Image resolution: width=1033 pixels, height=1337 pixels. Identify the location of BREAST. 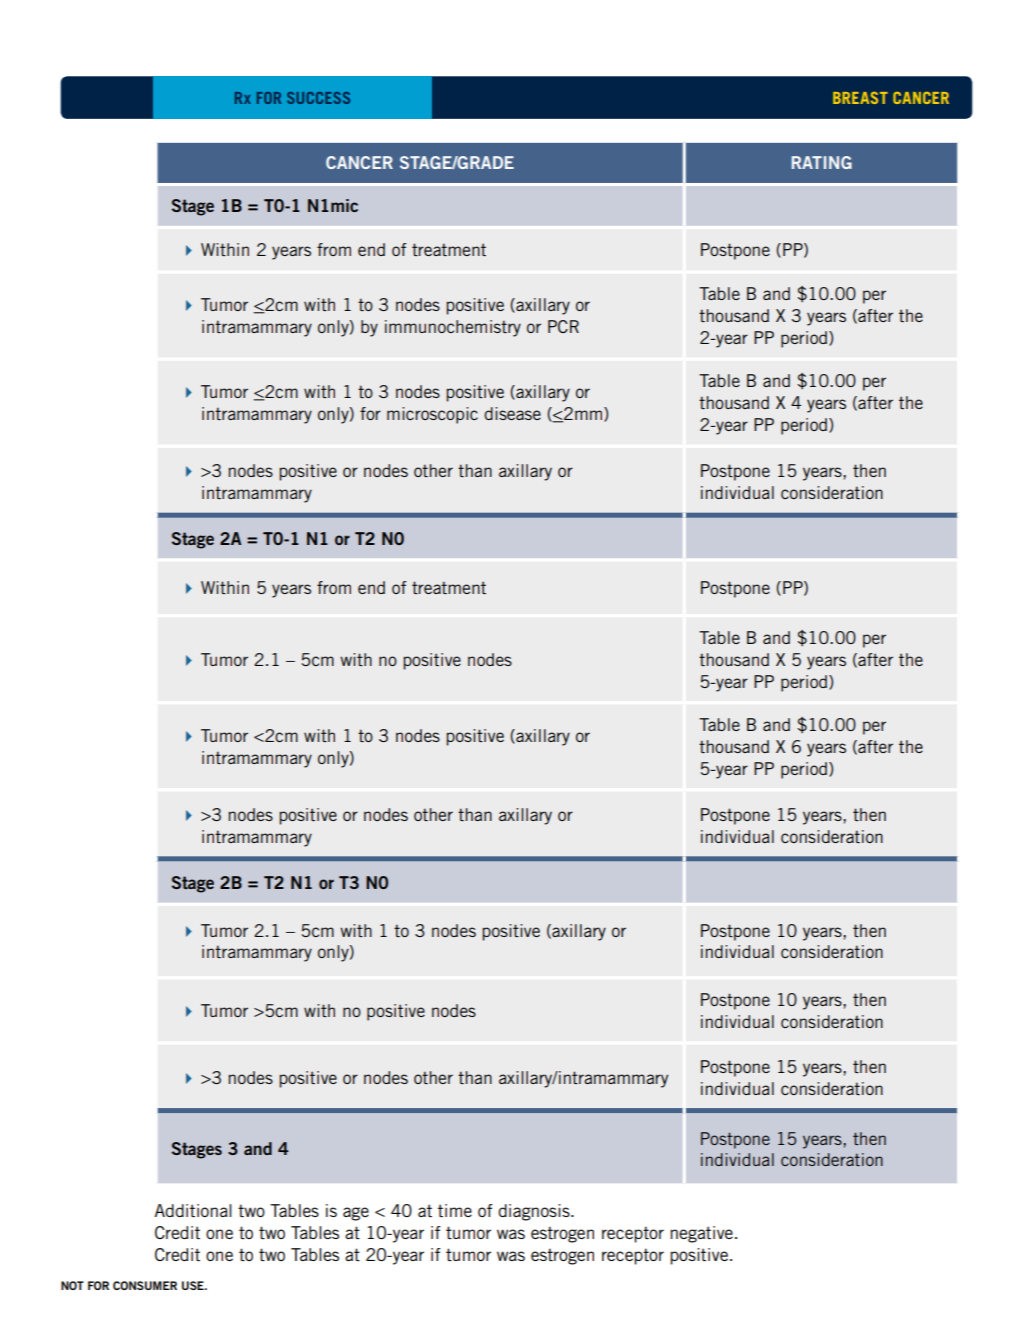
(860, 98).
